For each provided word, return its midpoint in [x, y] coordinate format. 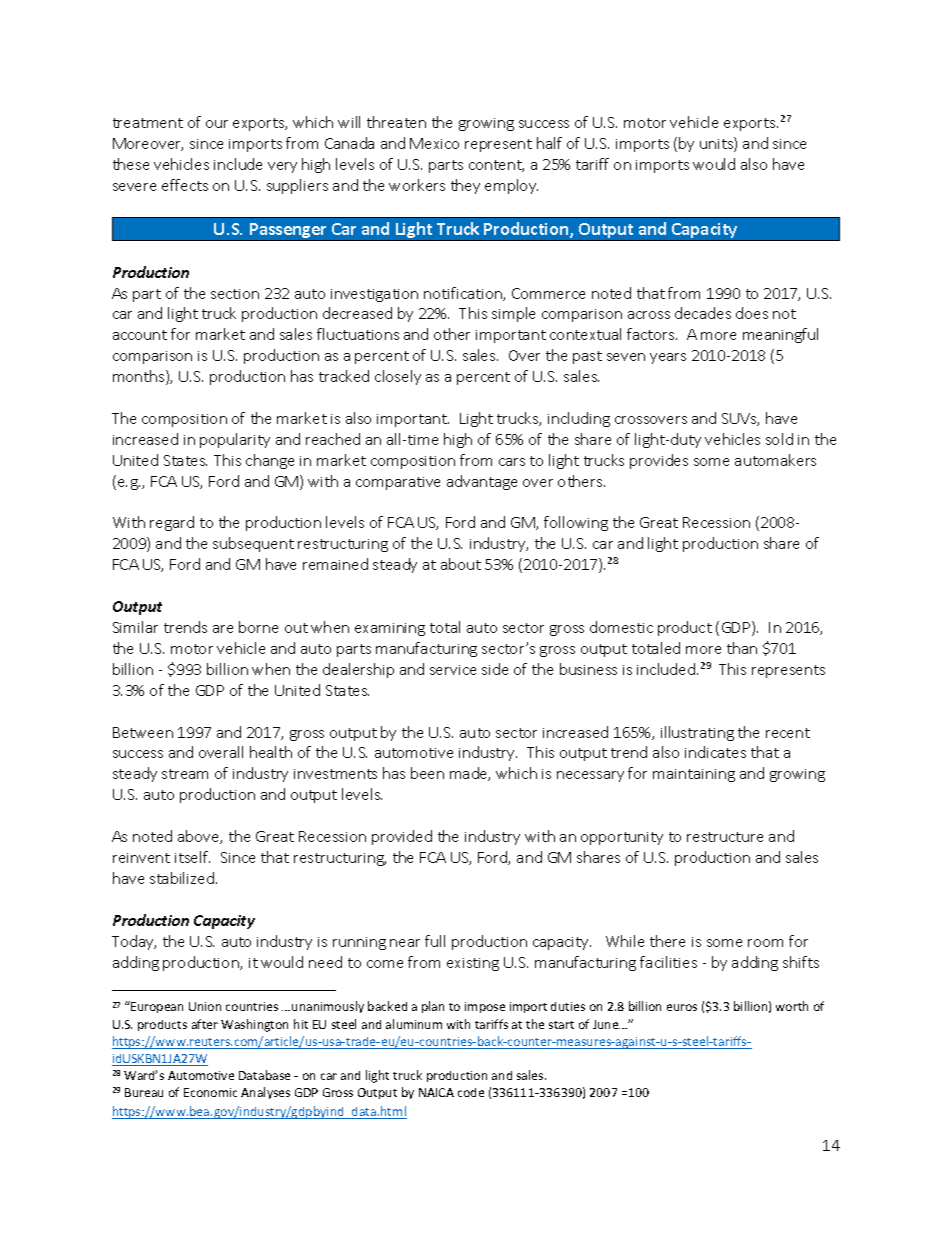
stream [185, 774]
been [427, 773]
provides [659, 461]
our [217, 124]
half [549, 143]
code [471, 1092]
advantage [482, 482]
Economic [210, 1092]
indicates [715, 752]
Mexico [434, 143]
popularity [235, 440]
